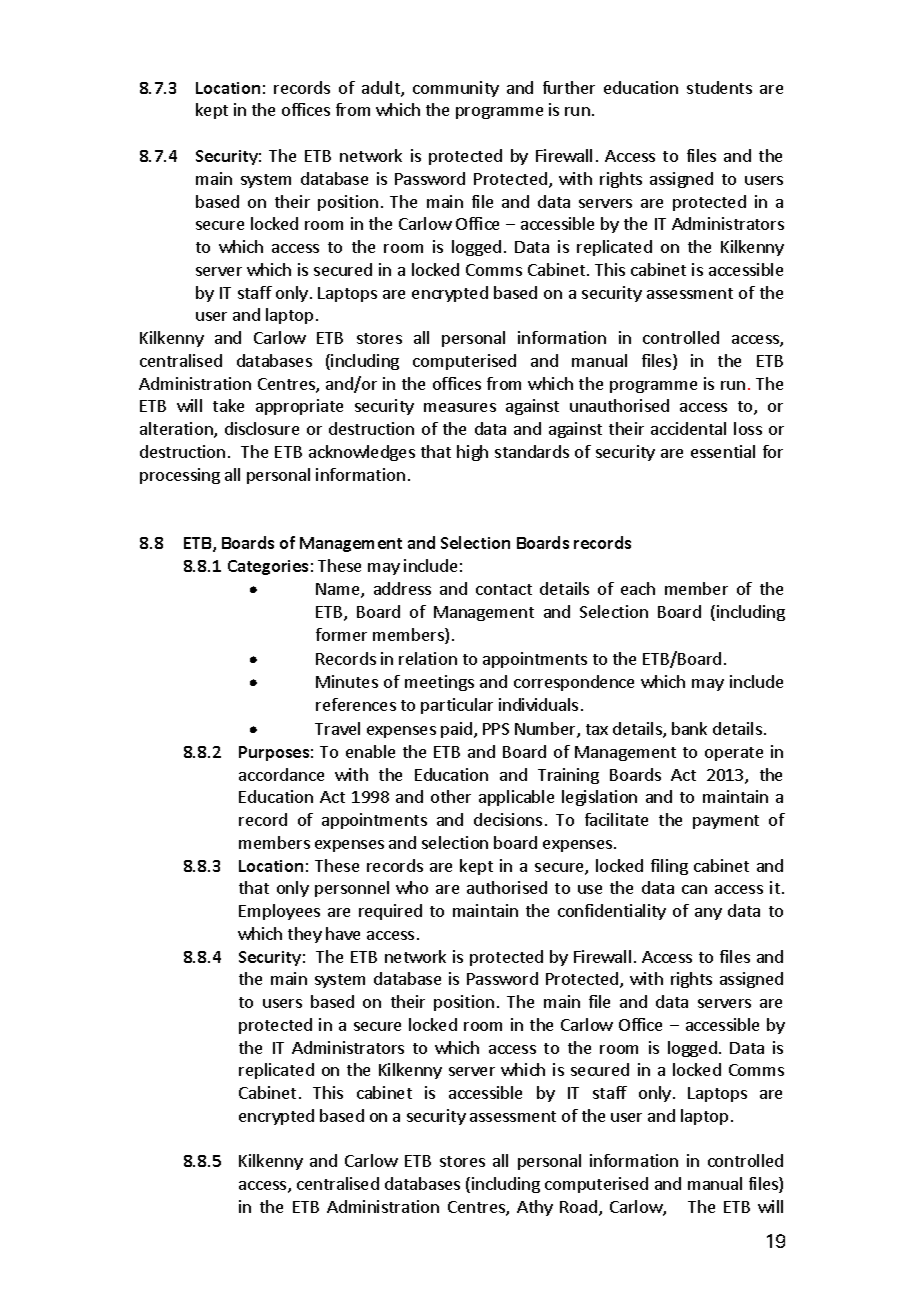 The height and width of the document is (1308, 924). Describe the element at coordinates (456, 89) in the document. I see `community` at that location.
